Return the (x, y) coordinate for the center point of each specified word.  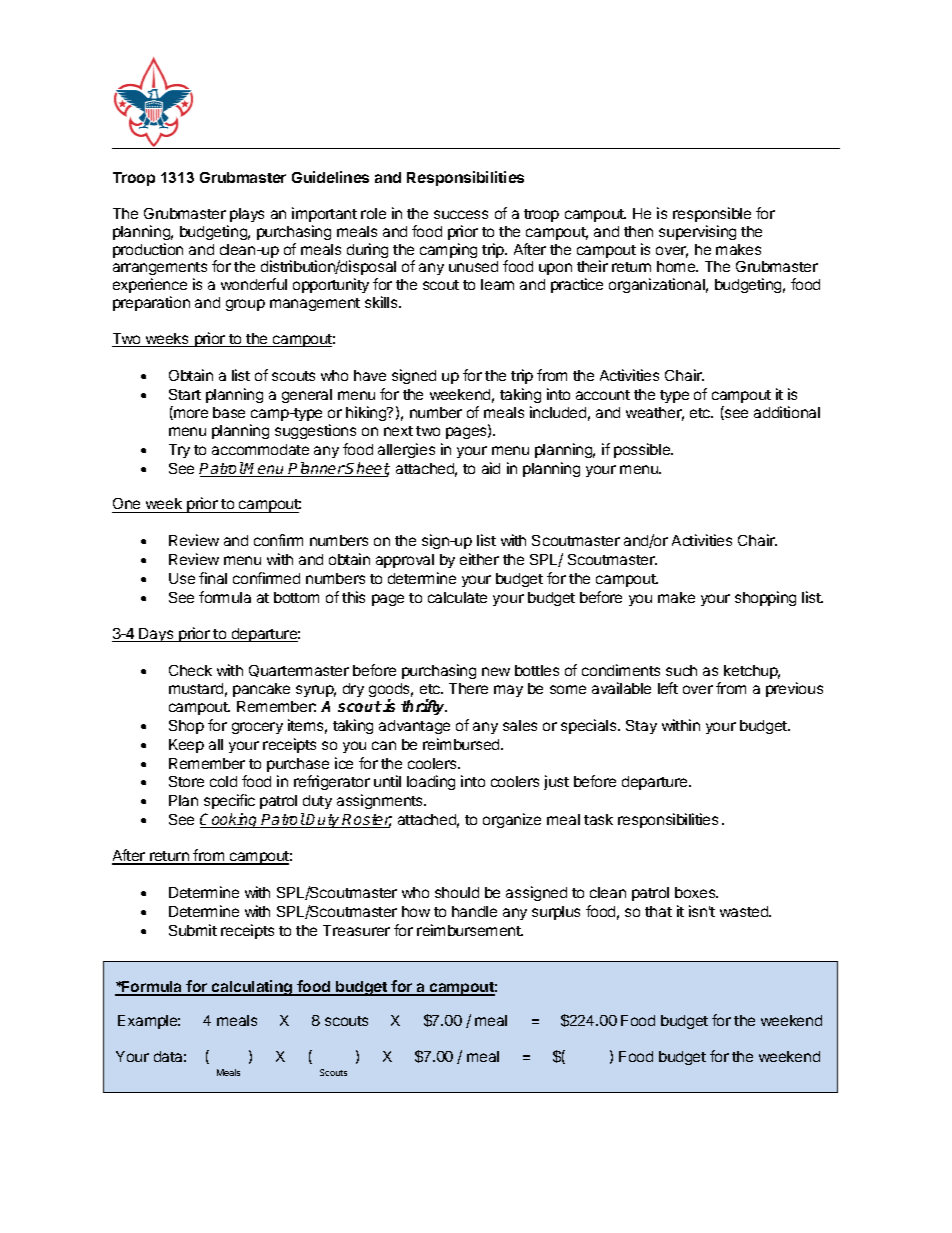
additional (787, 412)
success (461, 214)
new (496, 671)
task (598, 819)
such (681, 670)
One (127, 505)
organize (512, 820)
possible (643, 450)
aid (491, 468)
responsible (712, 214)
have (370, 375)
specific (229, 801)
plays (247, 215)
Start (185, 394)
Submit (193, 930)
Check (190, 670)
